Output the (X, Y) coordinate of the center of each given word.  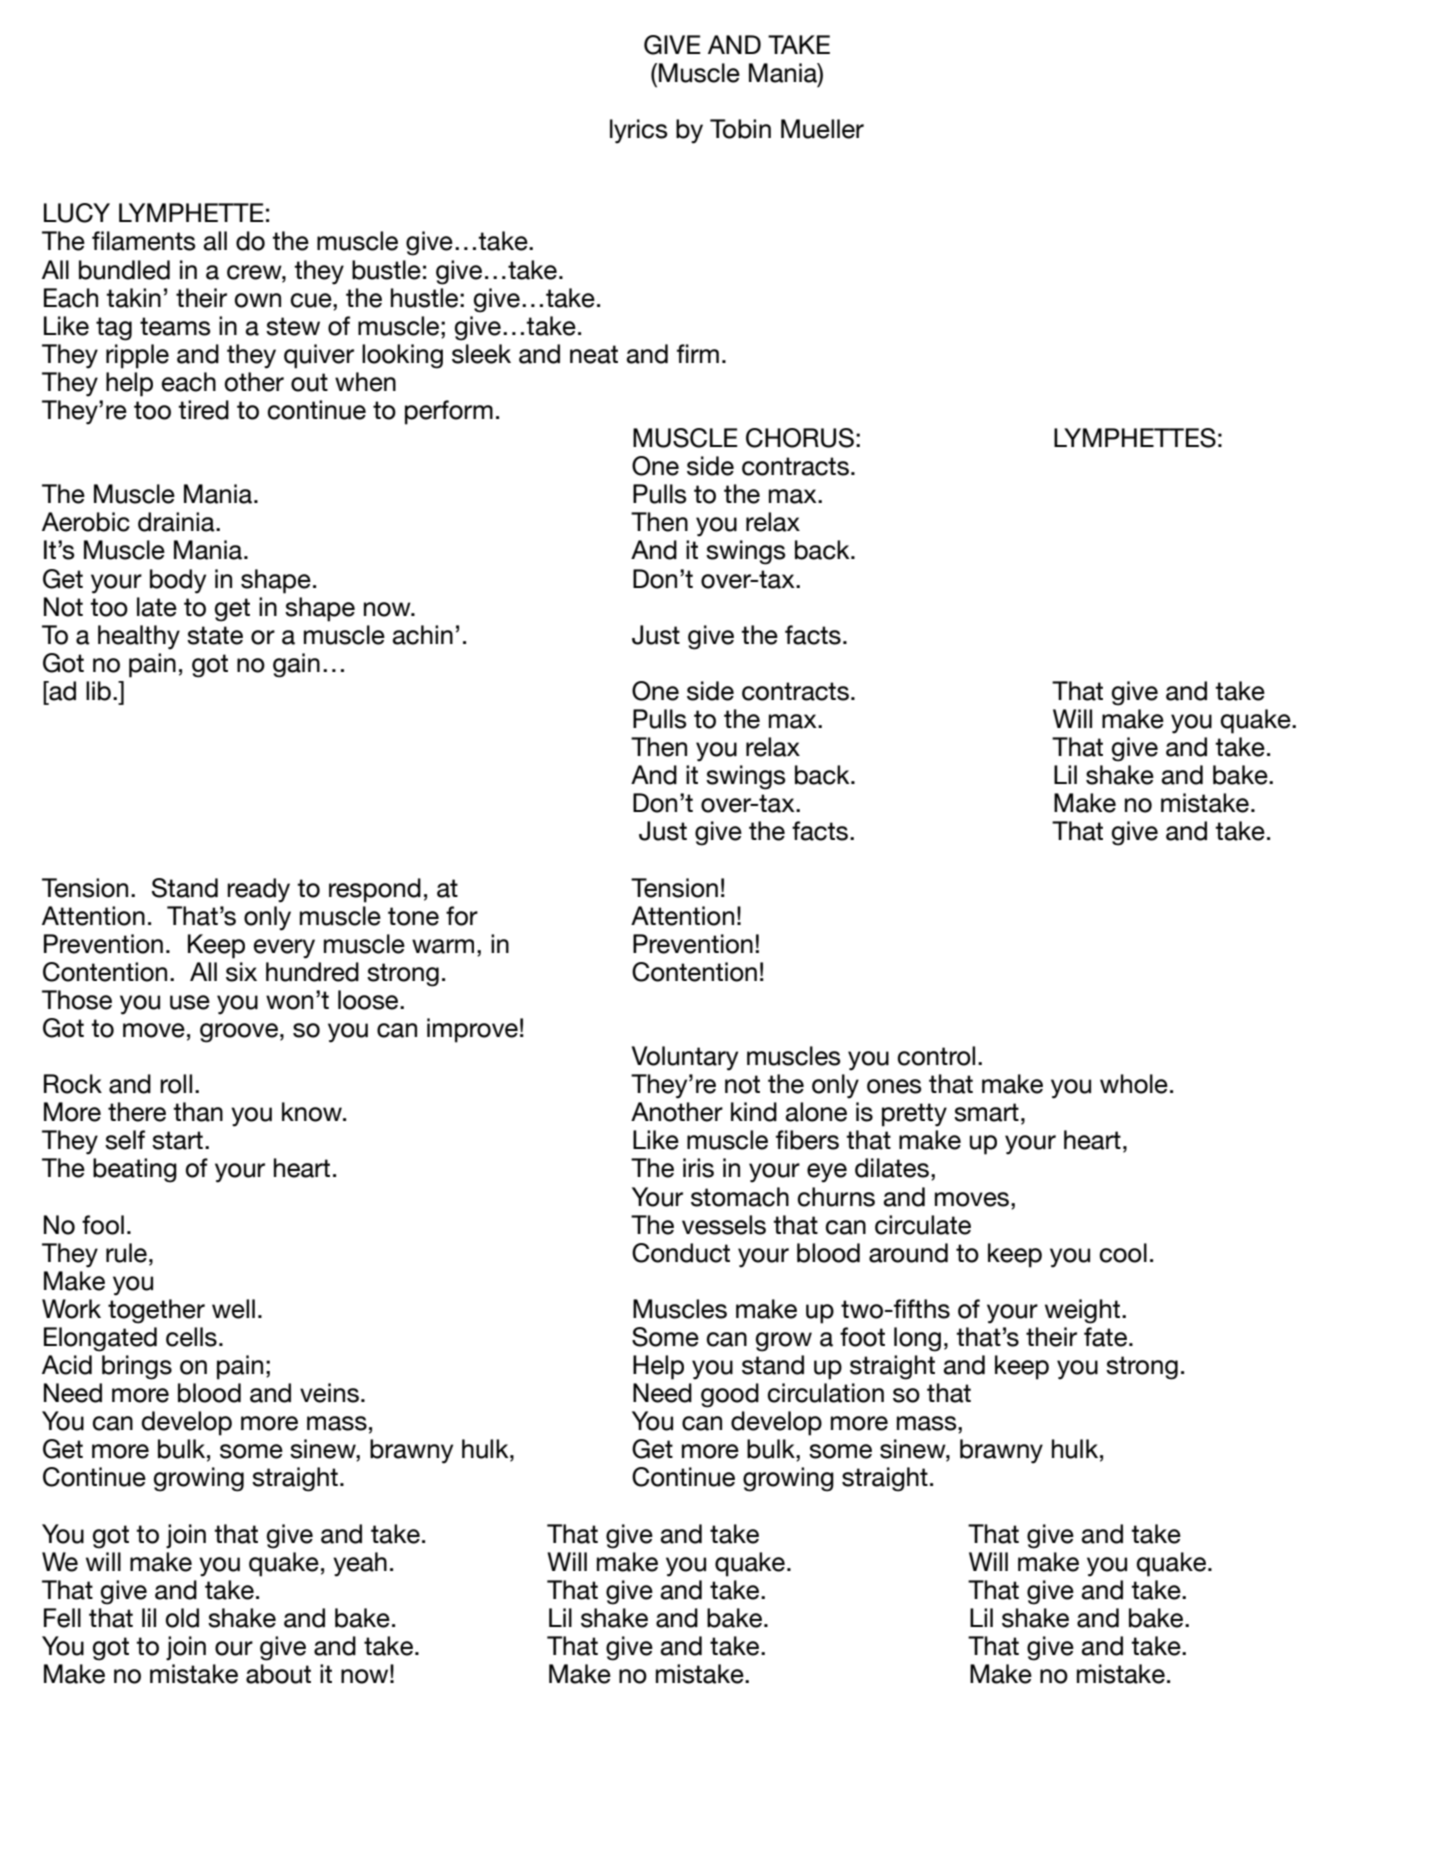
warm (443, 946)
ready (258, 890)
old (182, 1618)
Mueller (822, 129)
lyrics (639, 131)
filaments (144, 241)
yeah (360, 1564)
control (936, 1056)
